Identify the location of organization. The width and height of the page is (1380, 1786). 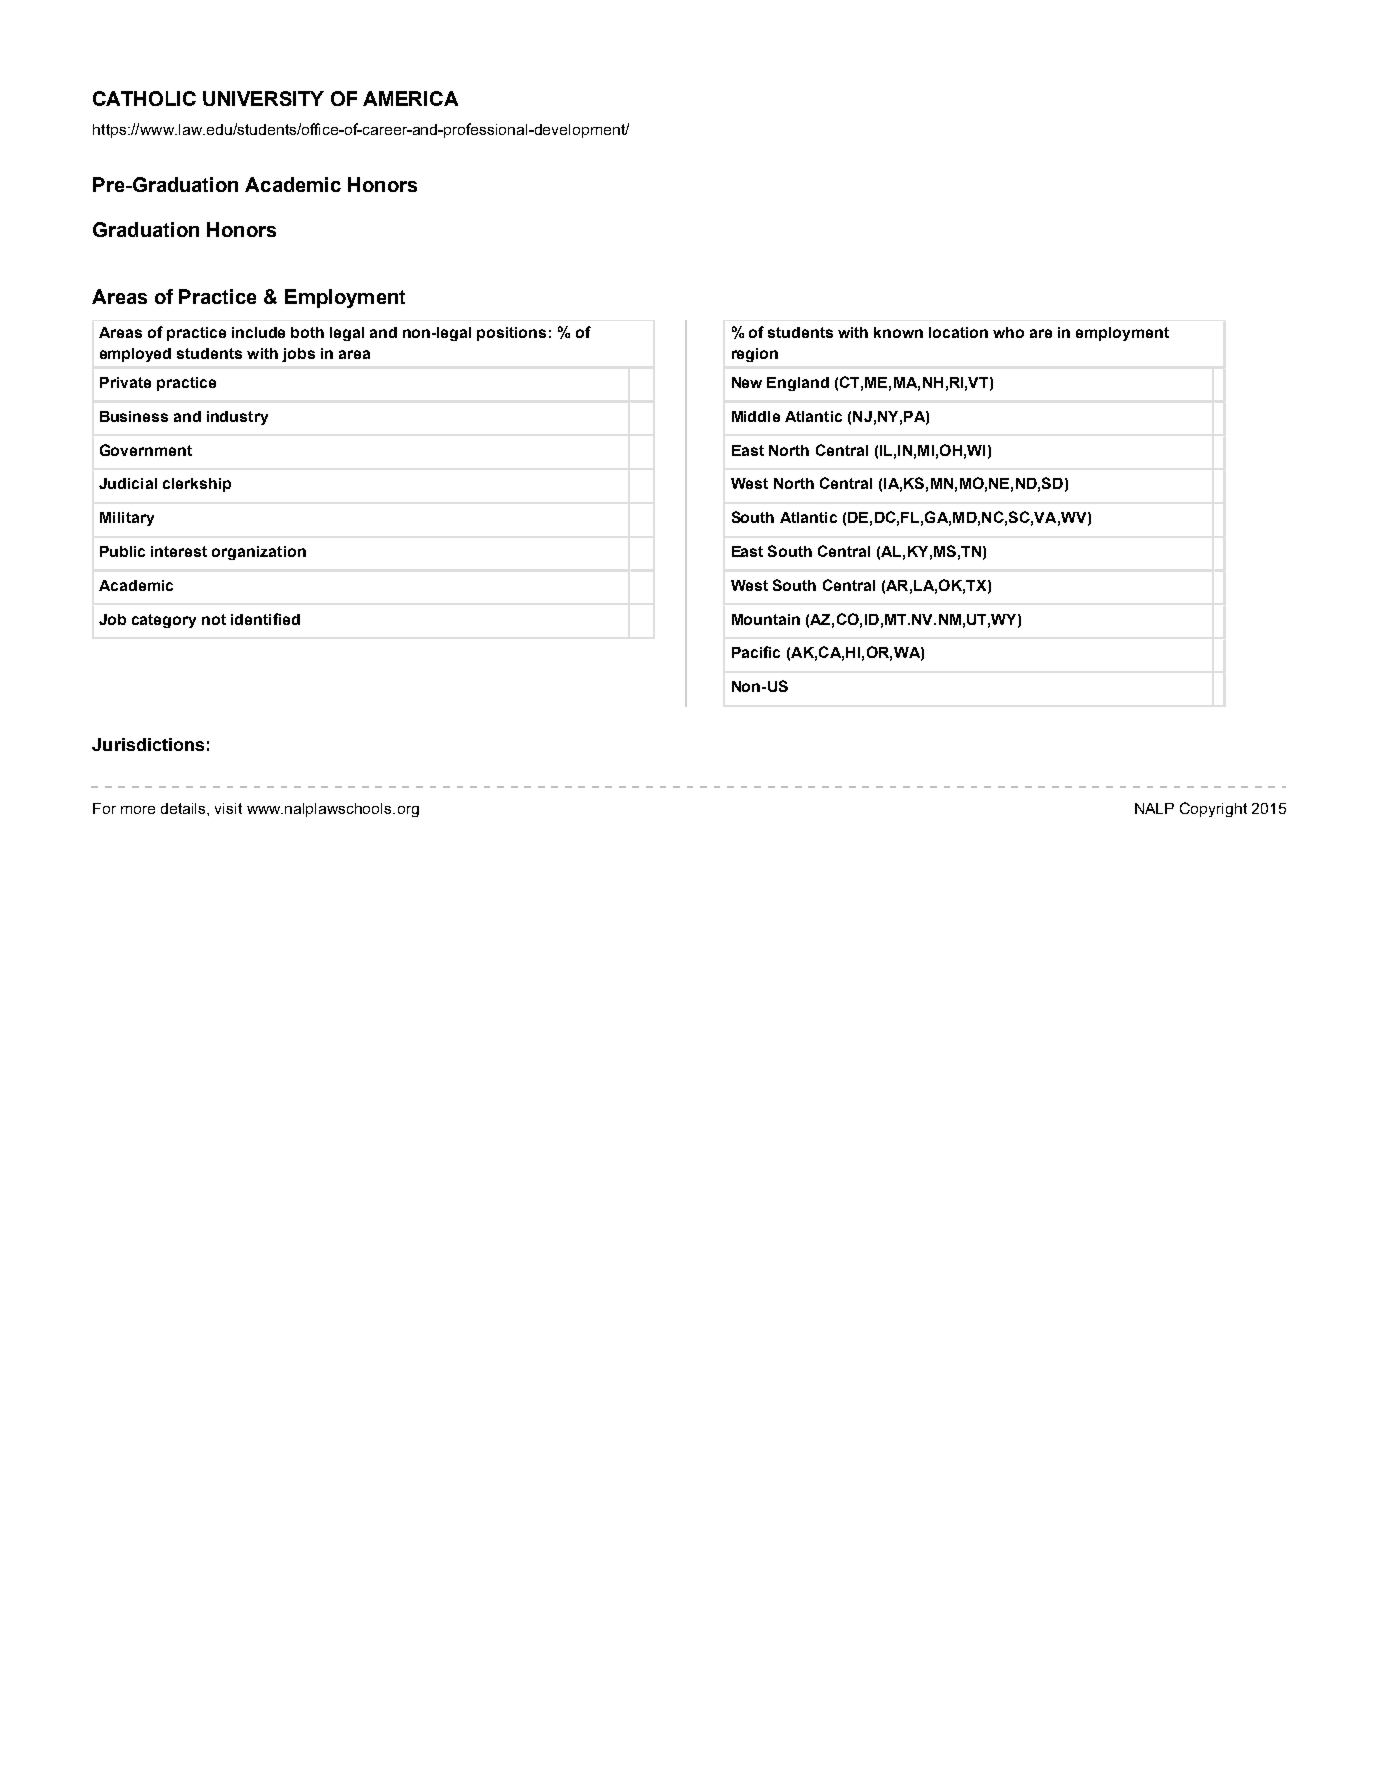
(259, 553).
